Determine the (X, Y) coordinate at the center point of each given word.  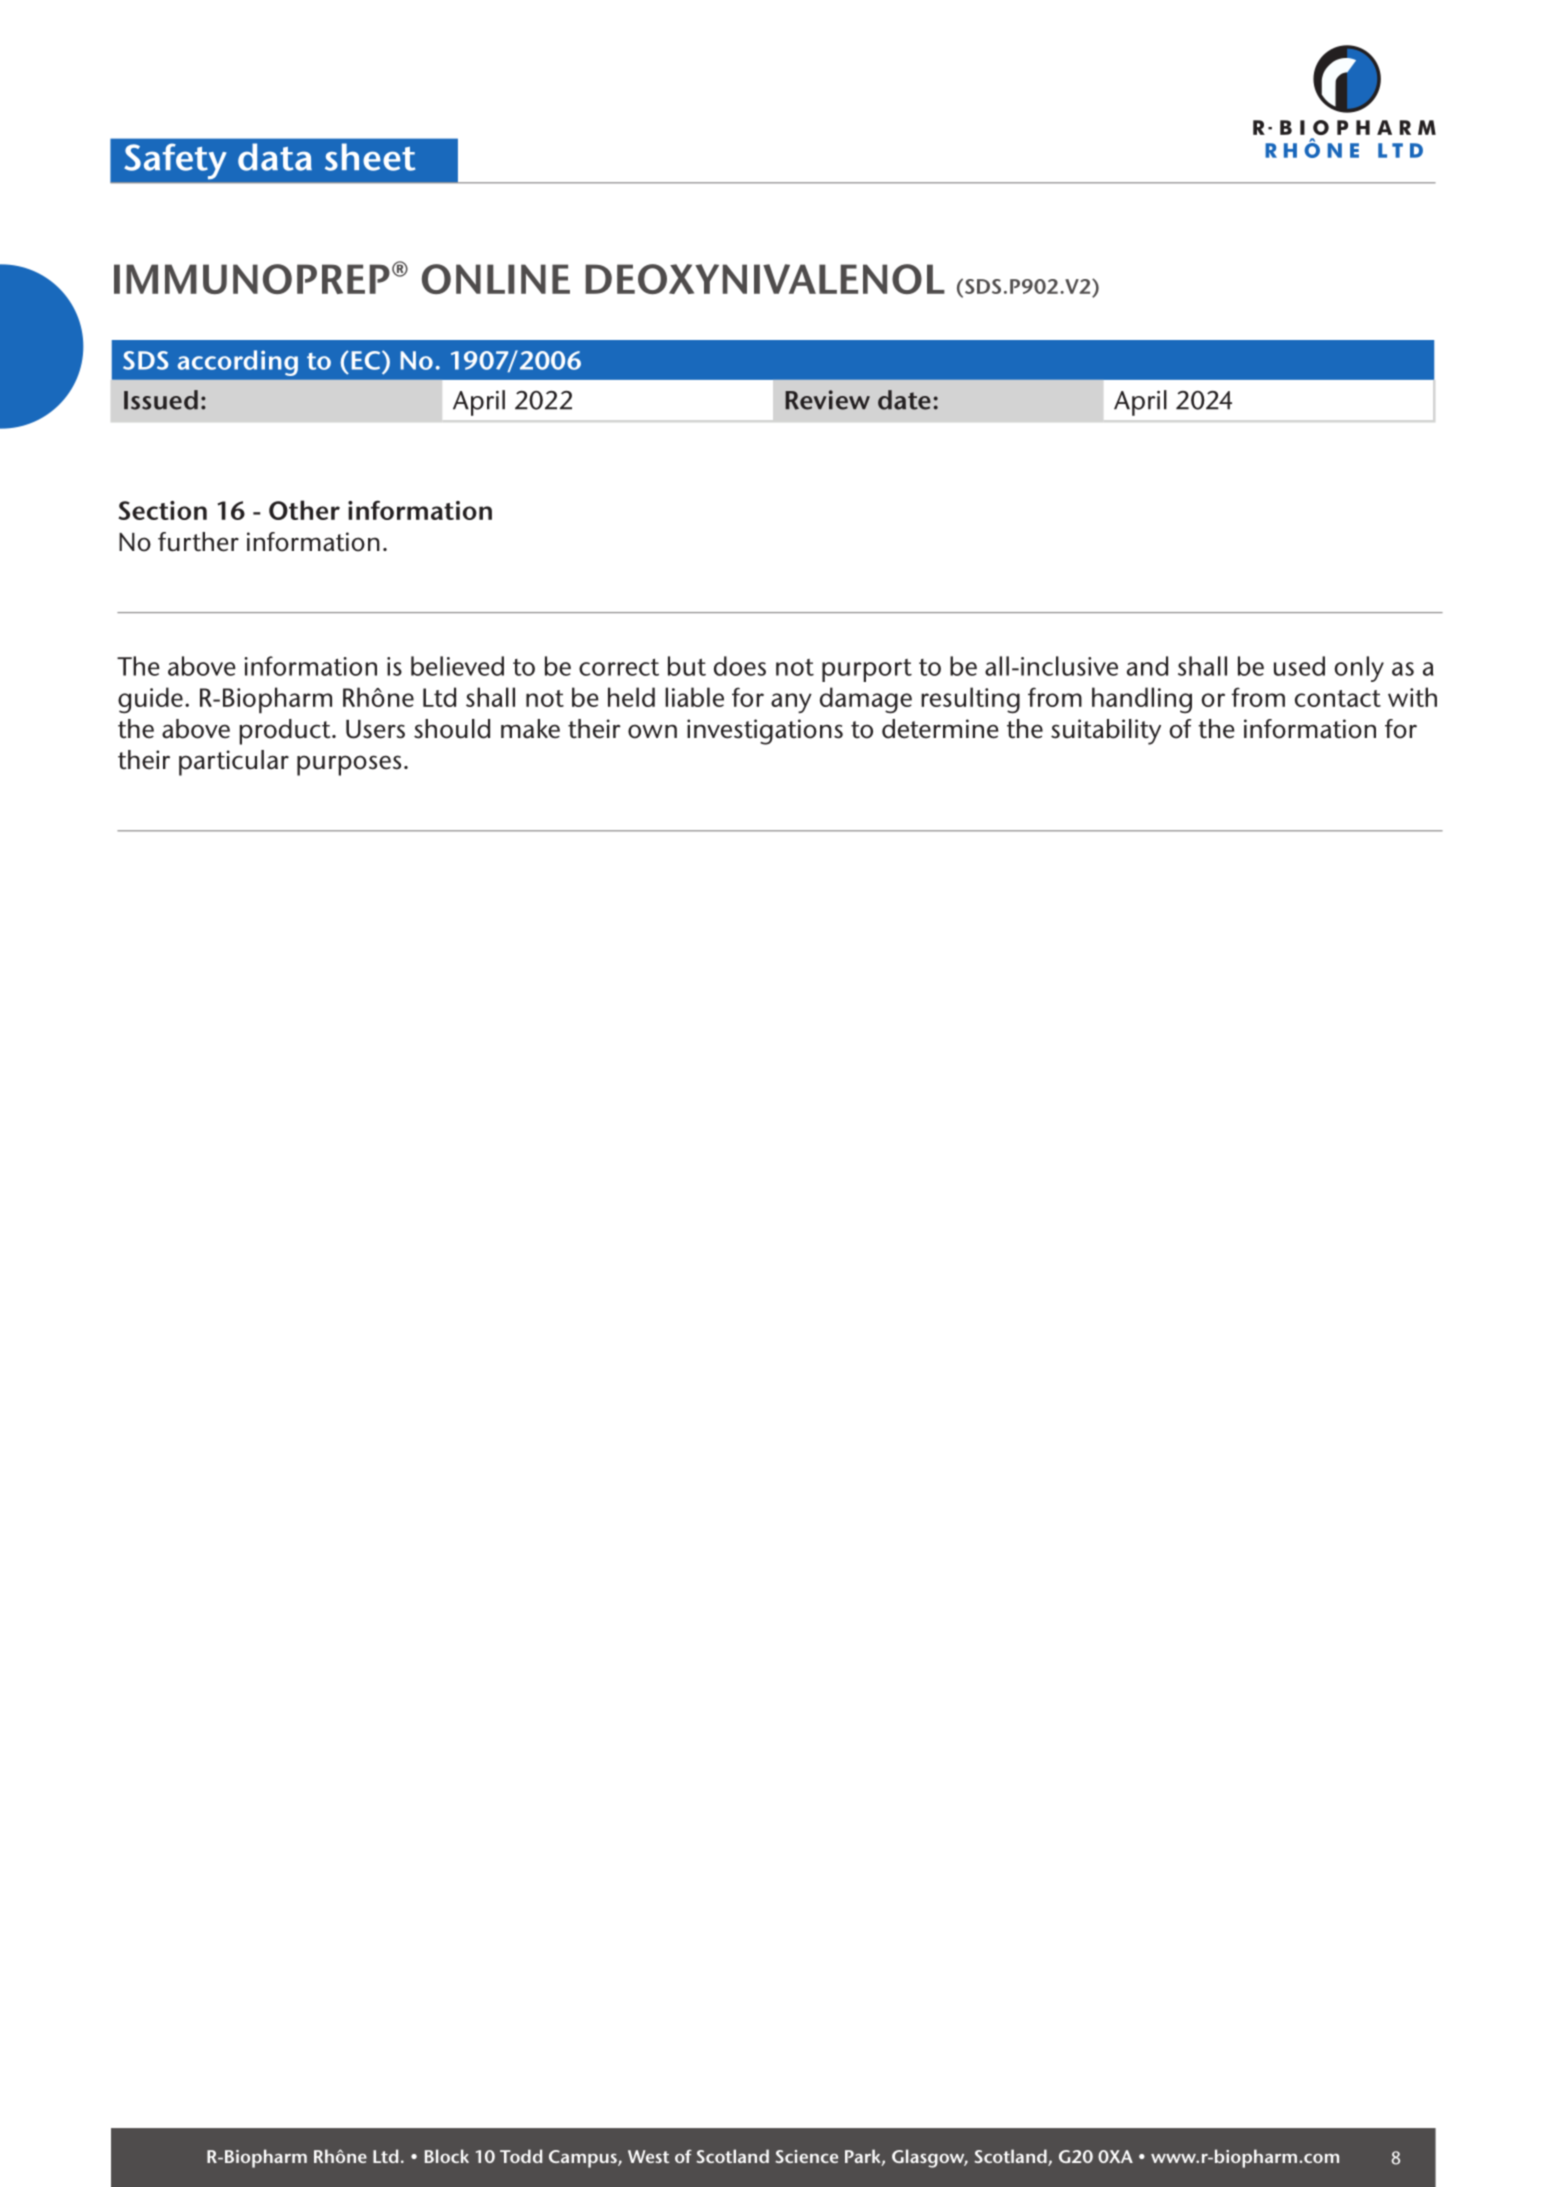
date (904, 400)
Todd (521, 2156)
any (791, 703)
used (1299, 666)
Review (827, 400)
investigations (765, 732)
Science (806, 2156)
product (286, 732)
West (648, 2156)
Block (447, 2156)
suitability (1106, 732)
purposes (349, 765)
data (275, 157)
